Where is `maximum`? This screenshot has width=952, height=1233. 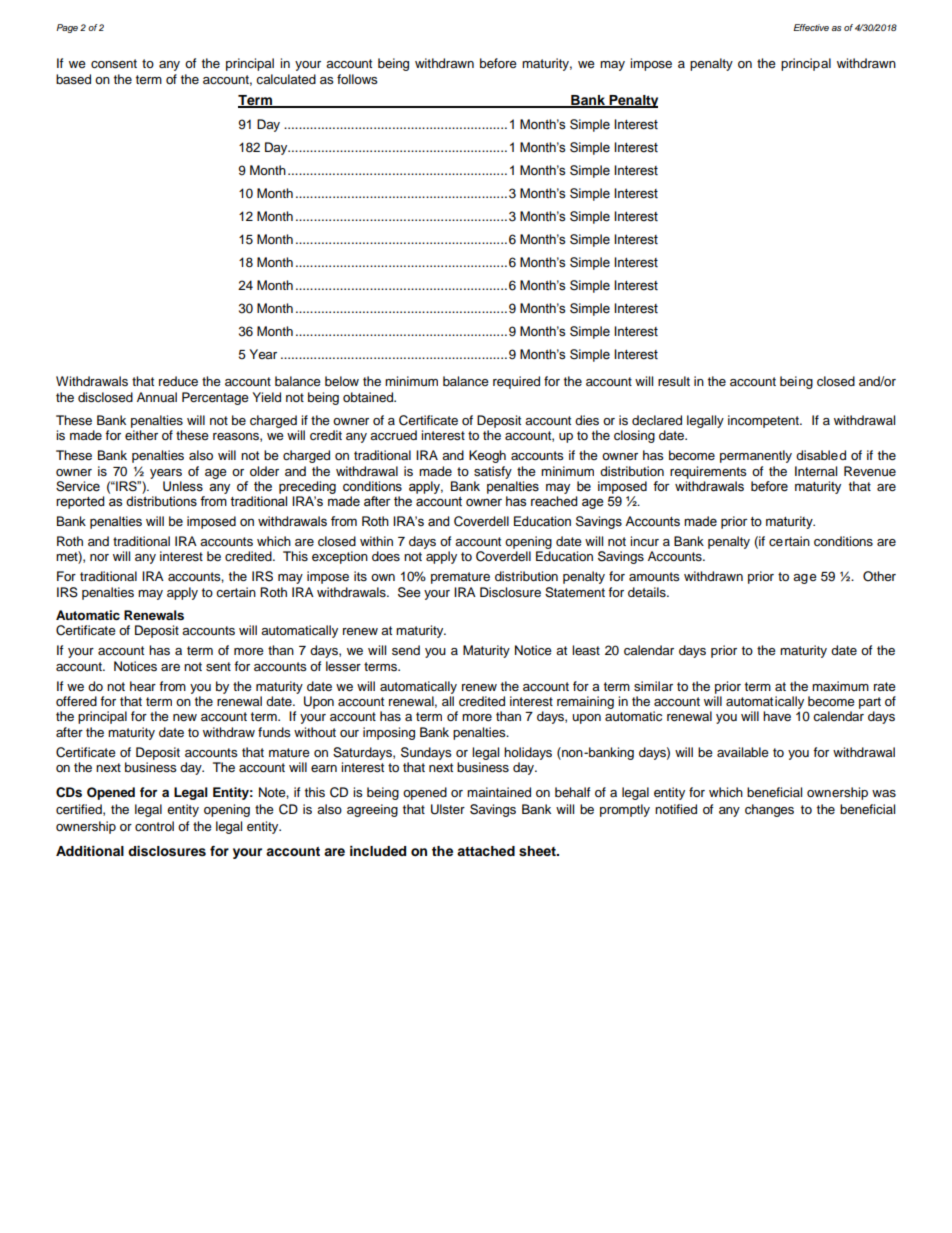 maximum is located at coordinates (840, 686).
